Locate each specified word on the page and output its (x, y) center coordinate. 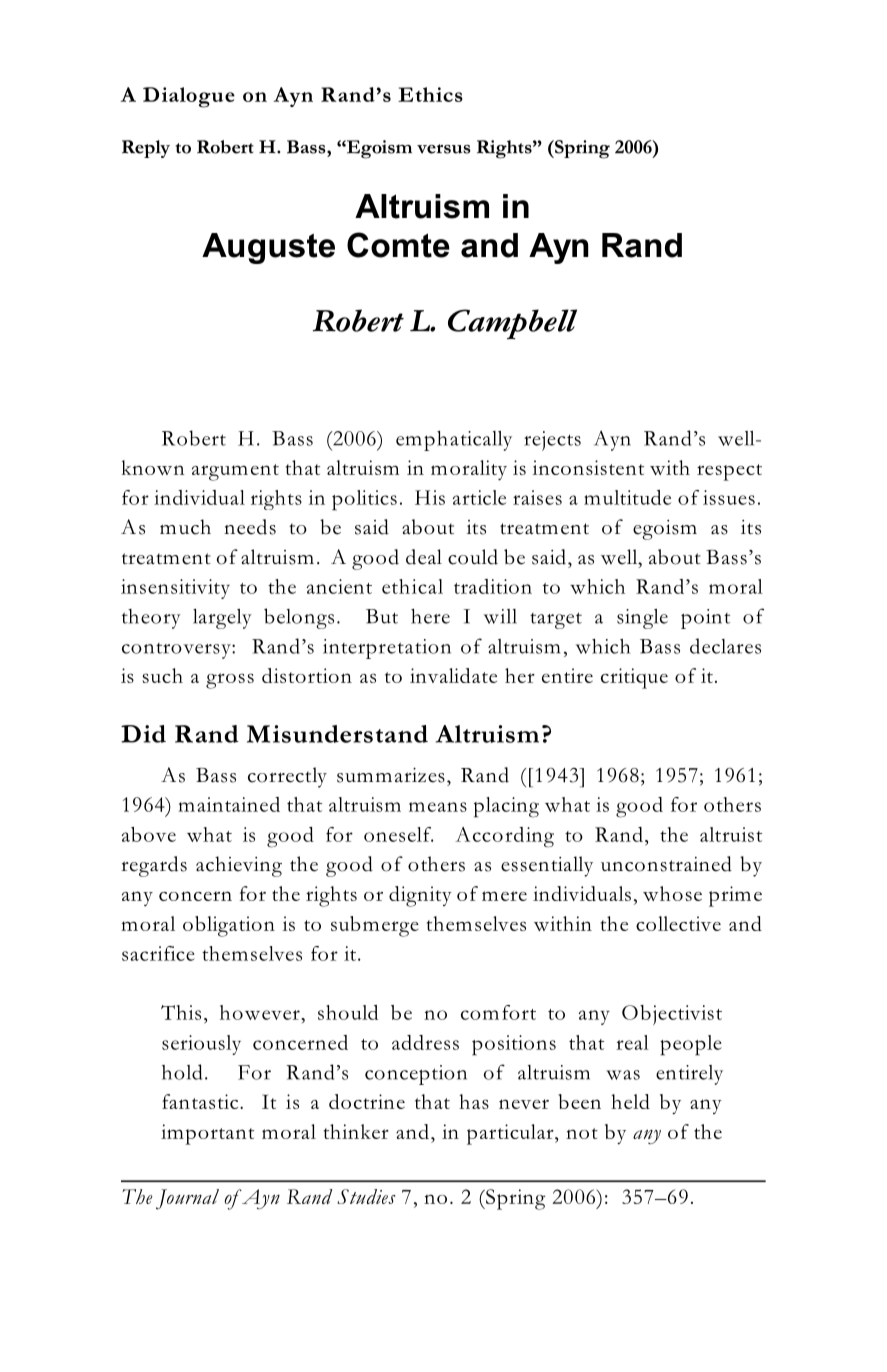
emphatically (454, 441)
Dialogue (189, 97)
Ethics (430, 94)
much (185, 527)
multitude (627, 497)
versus (444, 149)
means (438, 807)
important (207, 1134)
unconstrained (666, 864)
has (474, 1101)
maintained (229, 804)
